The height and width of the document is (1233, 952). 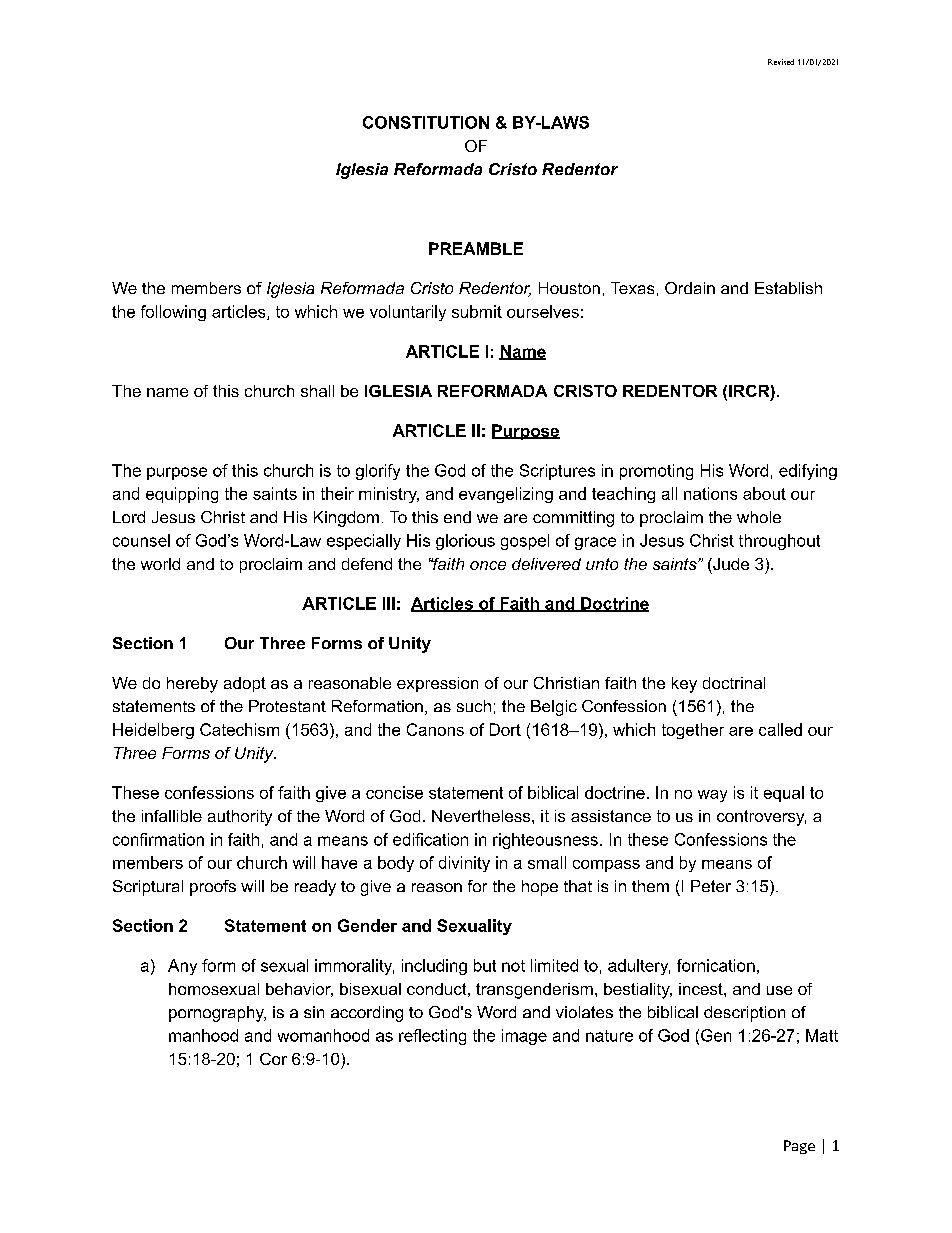 What do you see at coordinates (781, 62) in the document?
I see `Revised` at bounding box center [781, 62].
